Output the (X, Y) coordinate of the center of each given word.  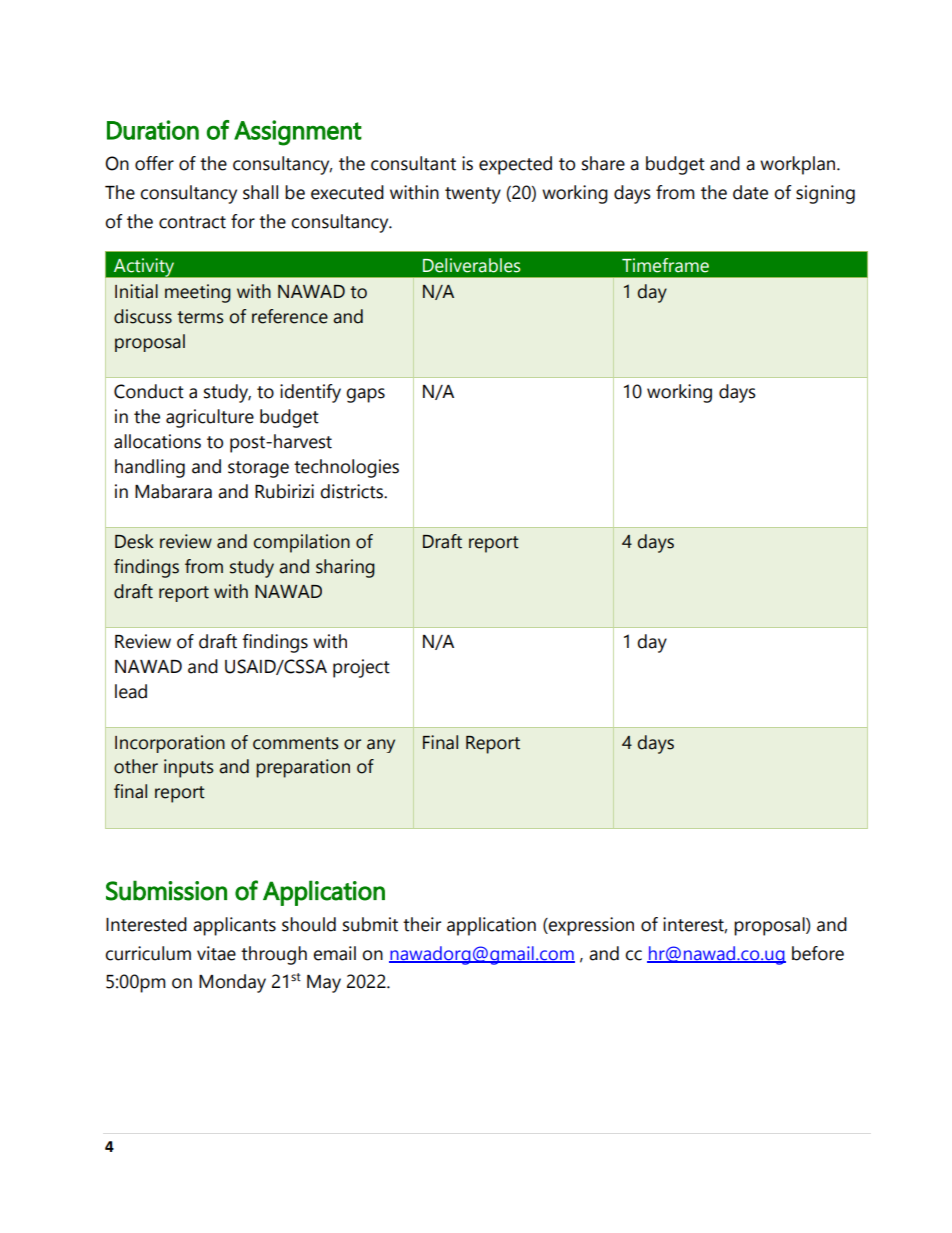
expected (515, 165)
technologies (346, 468)
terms (200, 317)
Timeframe (665, 265)
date (750, 192)
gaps (365, 395)
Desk (134, 541)
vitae (216, 953)
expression (590, 926)
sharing (345, 568)
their (422, 924)
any (381, 746)
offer (154, 163)
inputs (189, 768)
